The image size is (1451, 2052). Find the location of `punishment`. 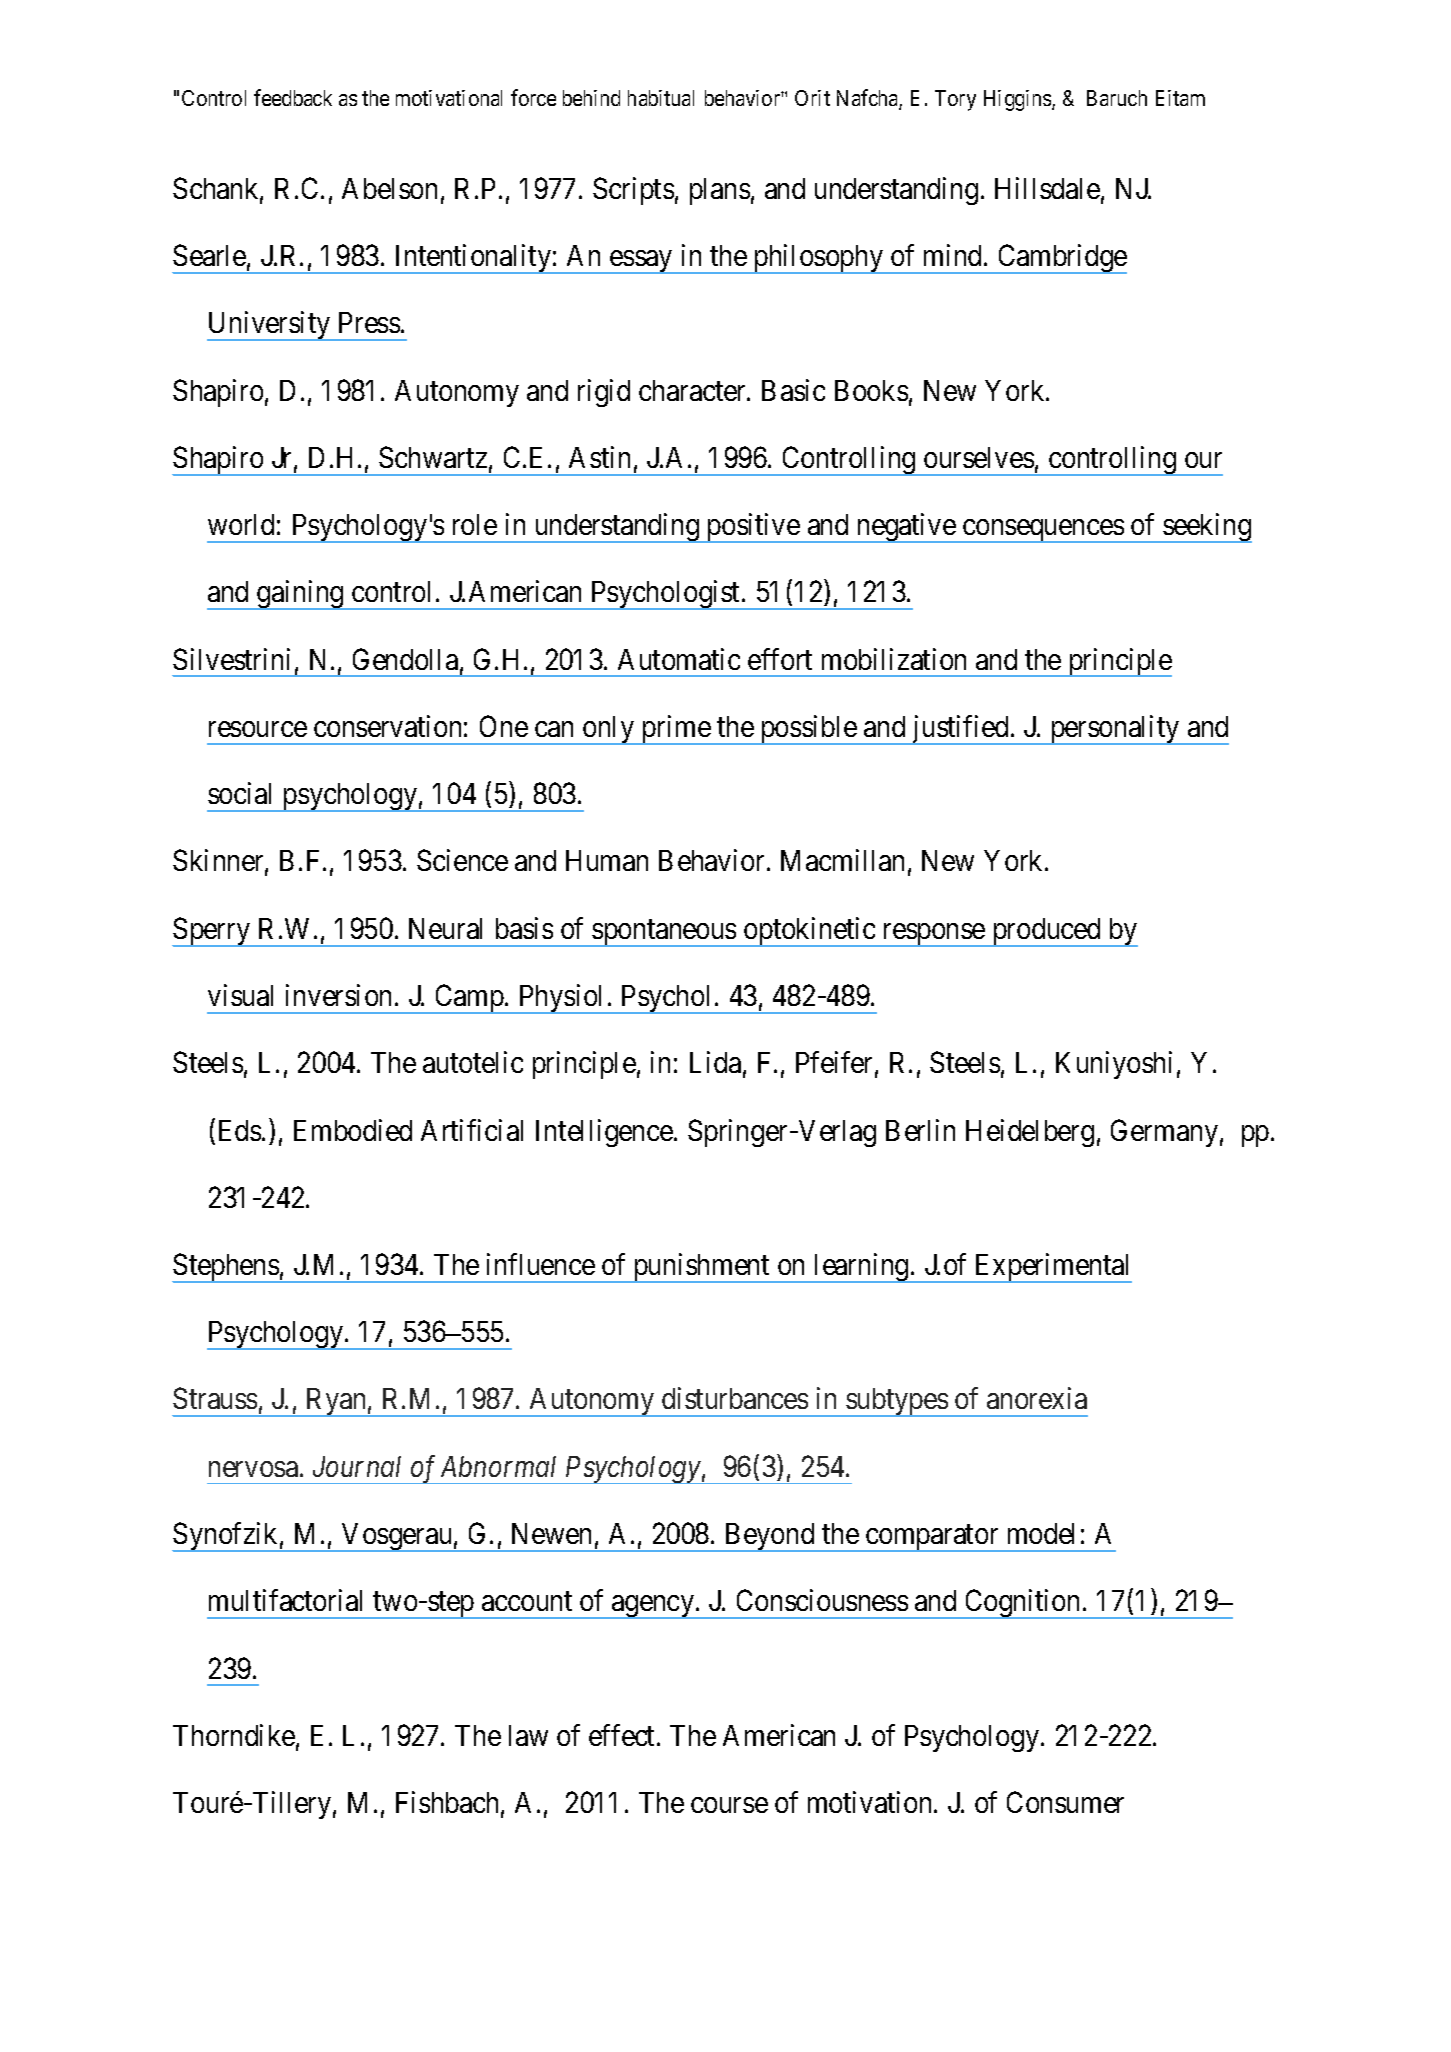

punishment is located at coordinates (701, 1268).
